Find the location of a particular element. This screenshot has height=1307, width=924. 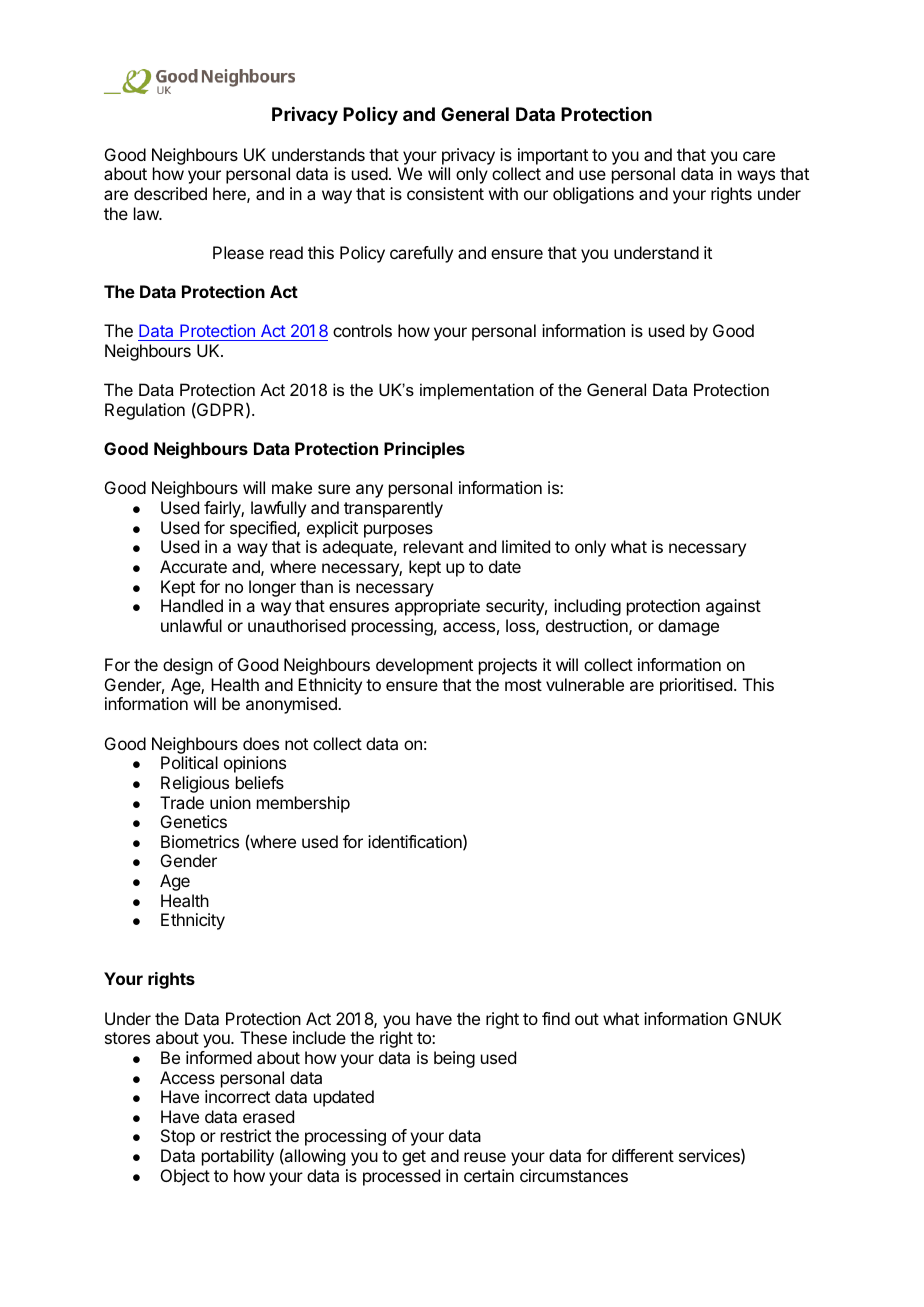

development is located at coordinates (424, 666).
